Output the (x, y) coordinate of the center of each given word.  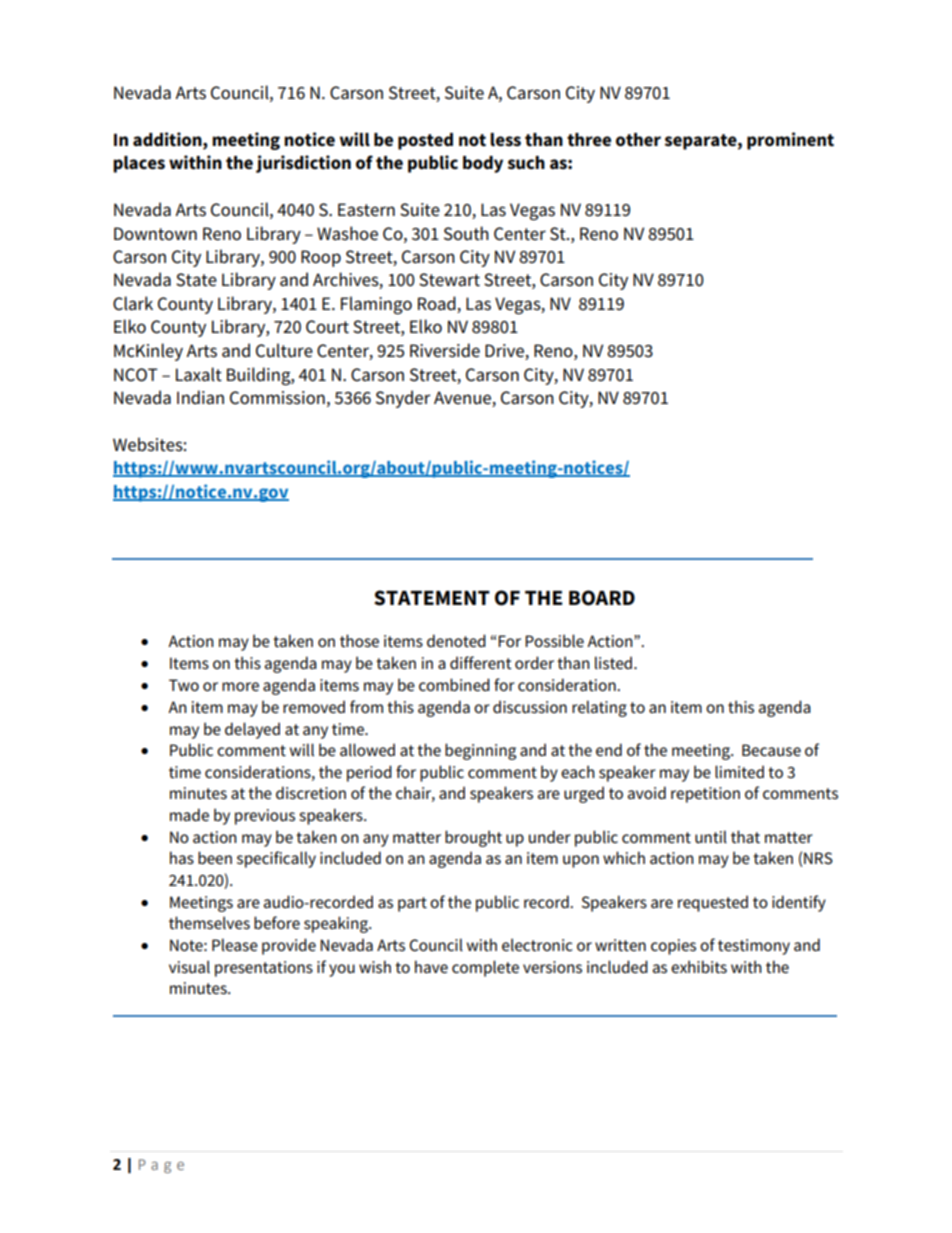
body (483, 164)
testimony (754, 947)
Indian (200, 397)
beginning (480, 751)
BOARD (602, 598)
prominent (790, 141)
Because (771, 750)
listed (615, 663)
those (359, 641)
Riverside (445, 350)
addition (168, 139)
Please (235, 944)
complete (485, 968)
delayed (252, 730)
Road (438, 304)
